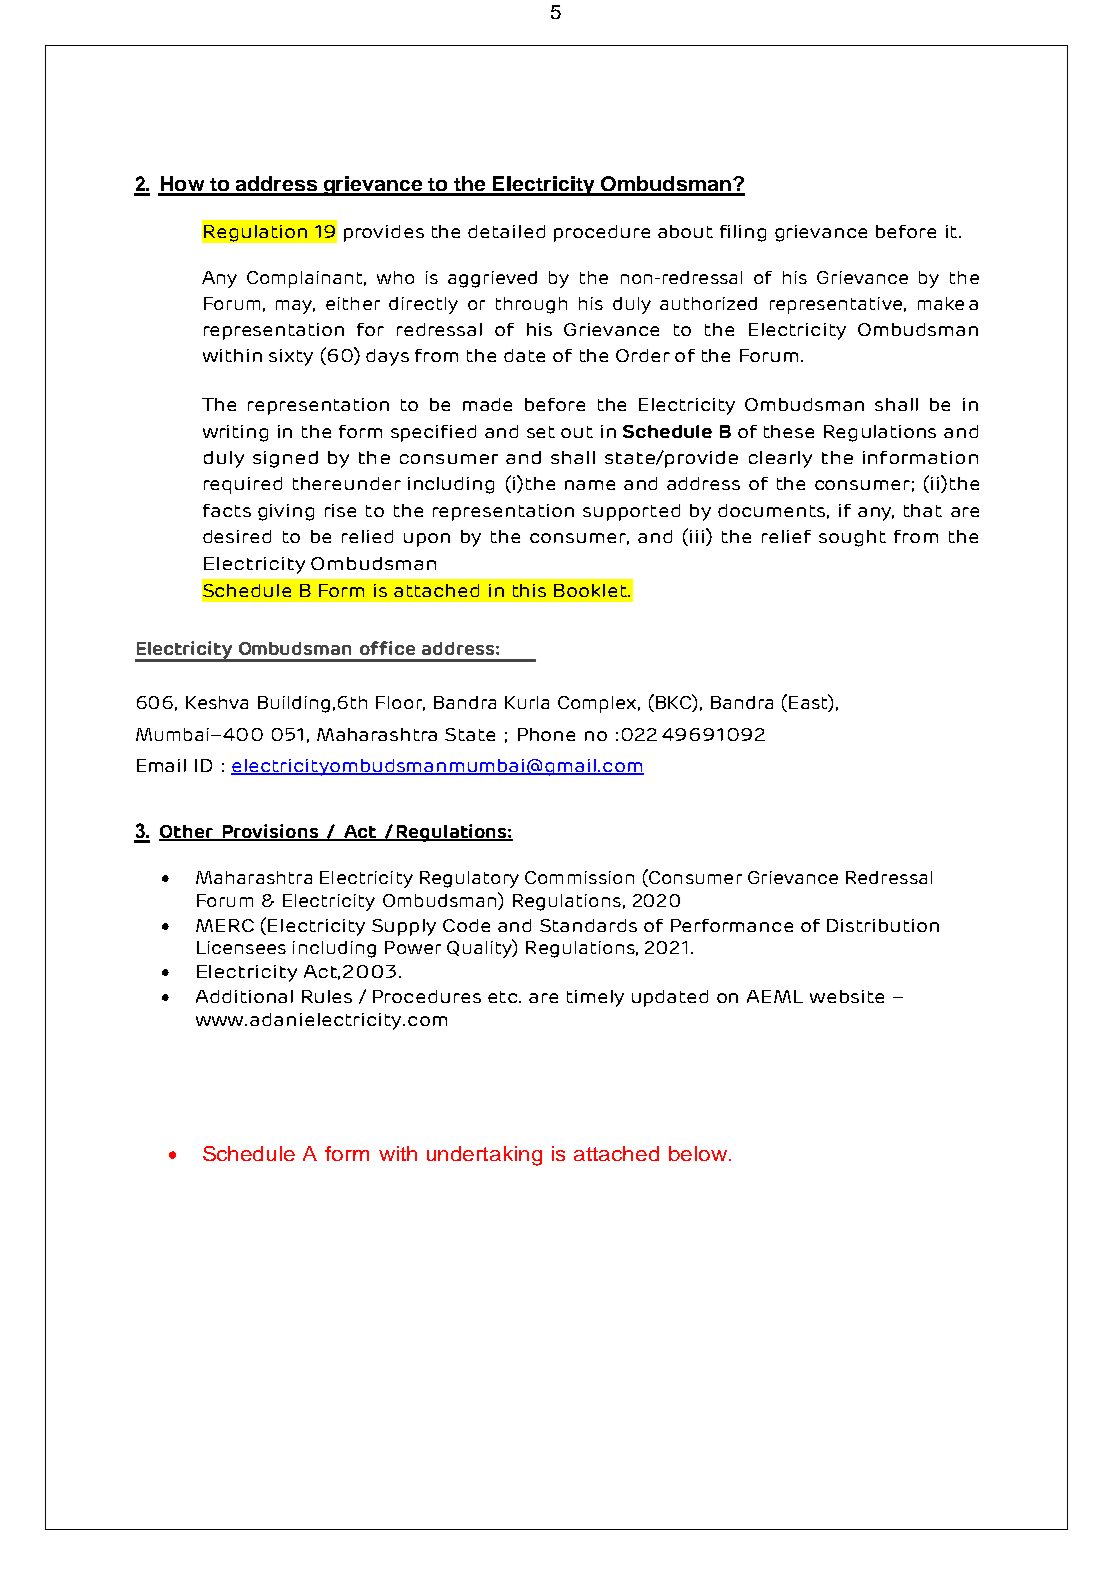 This screenshot has height=1575, width=1113. I want to click on sought, so click(852, 538).
